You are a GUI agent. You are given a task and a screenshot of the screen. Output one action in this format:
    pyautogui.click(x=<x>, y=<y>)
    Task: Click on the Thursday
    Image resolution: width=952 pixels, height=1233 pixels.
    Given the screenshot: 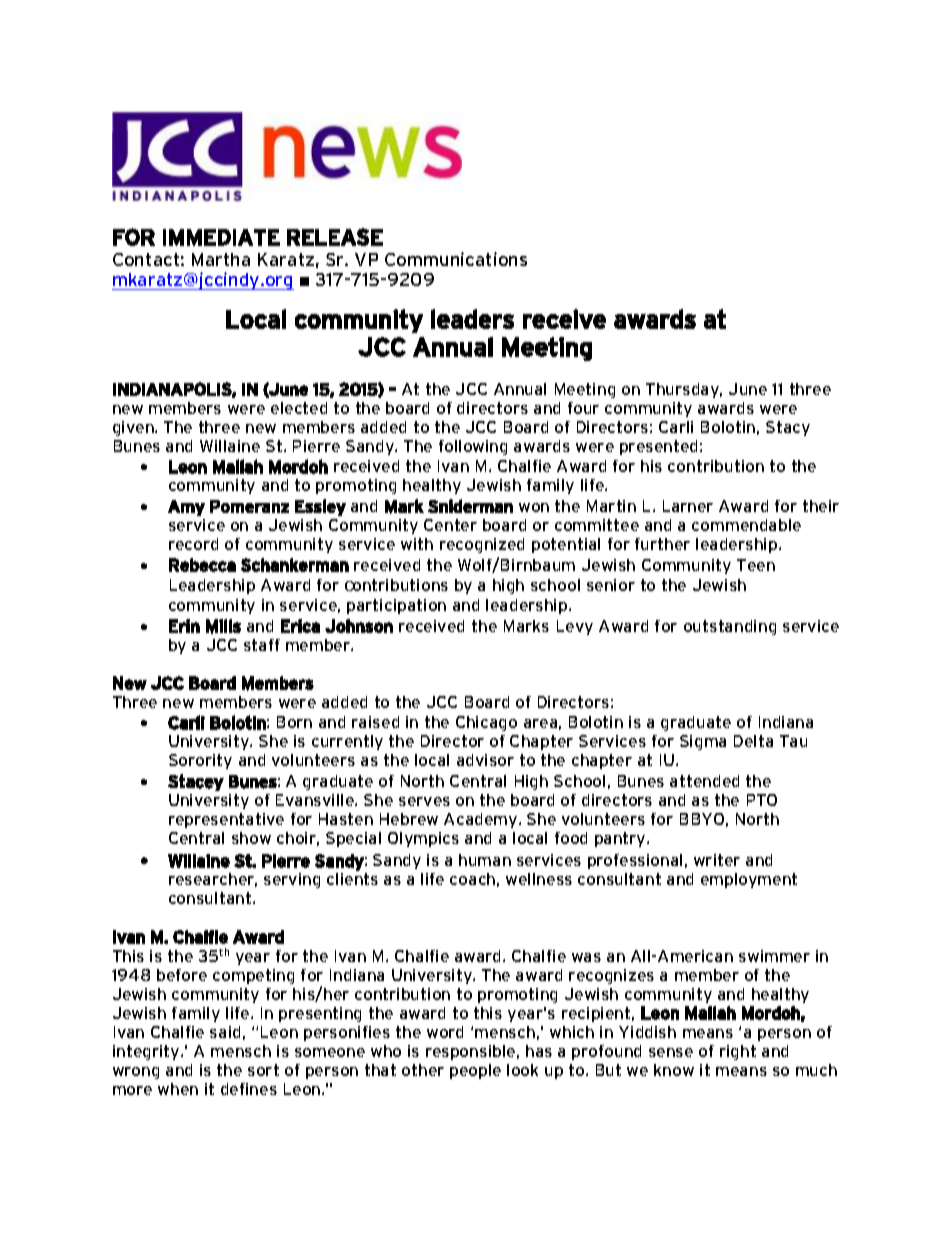 What is the action you would take?
    pyautogui.click(x=684, y=390)
